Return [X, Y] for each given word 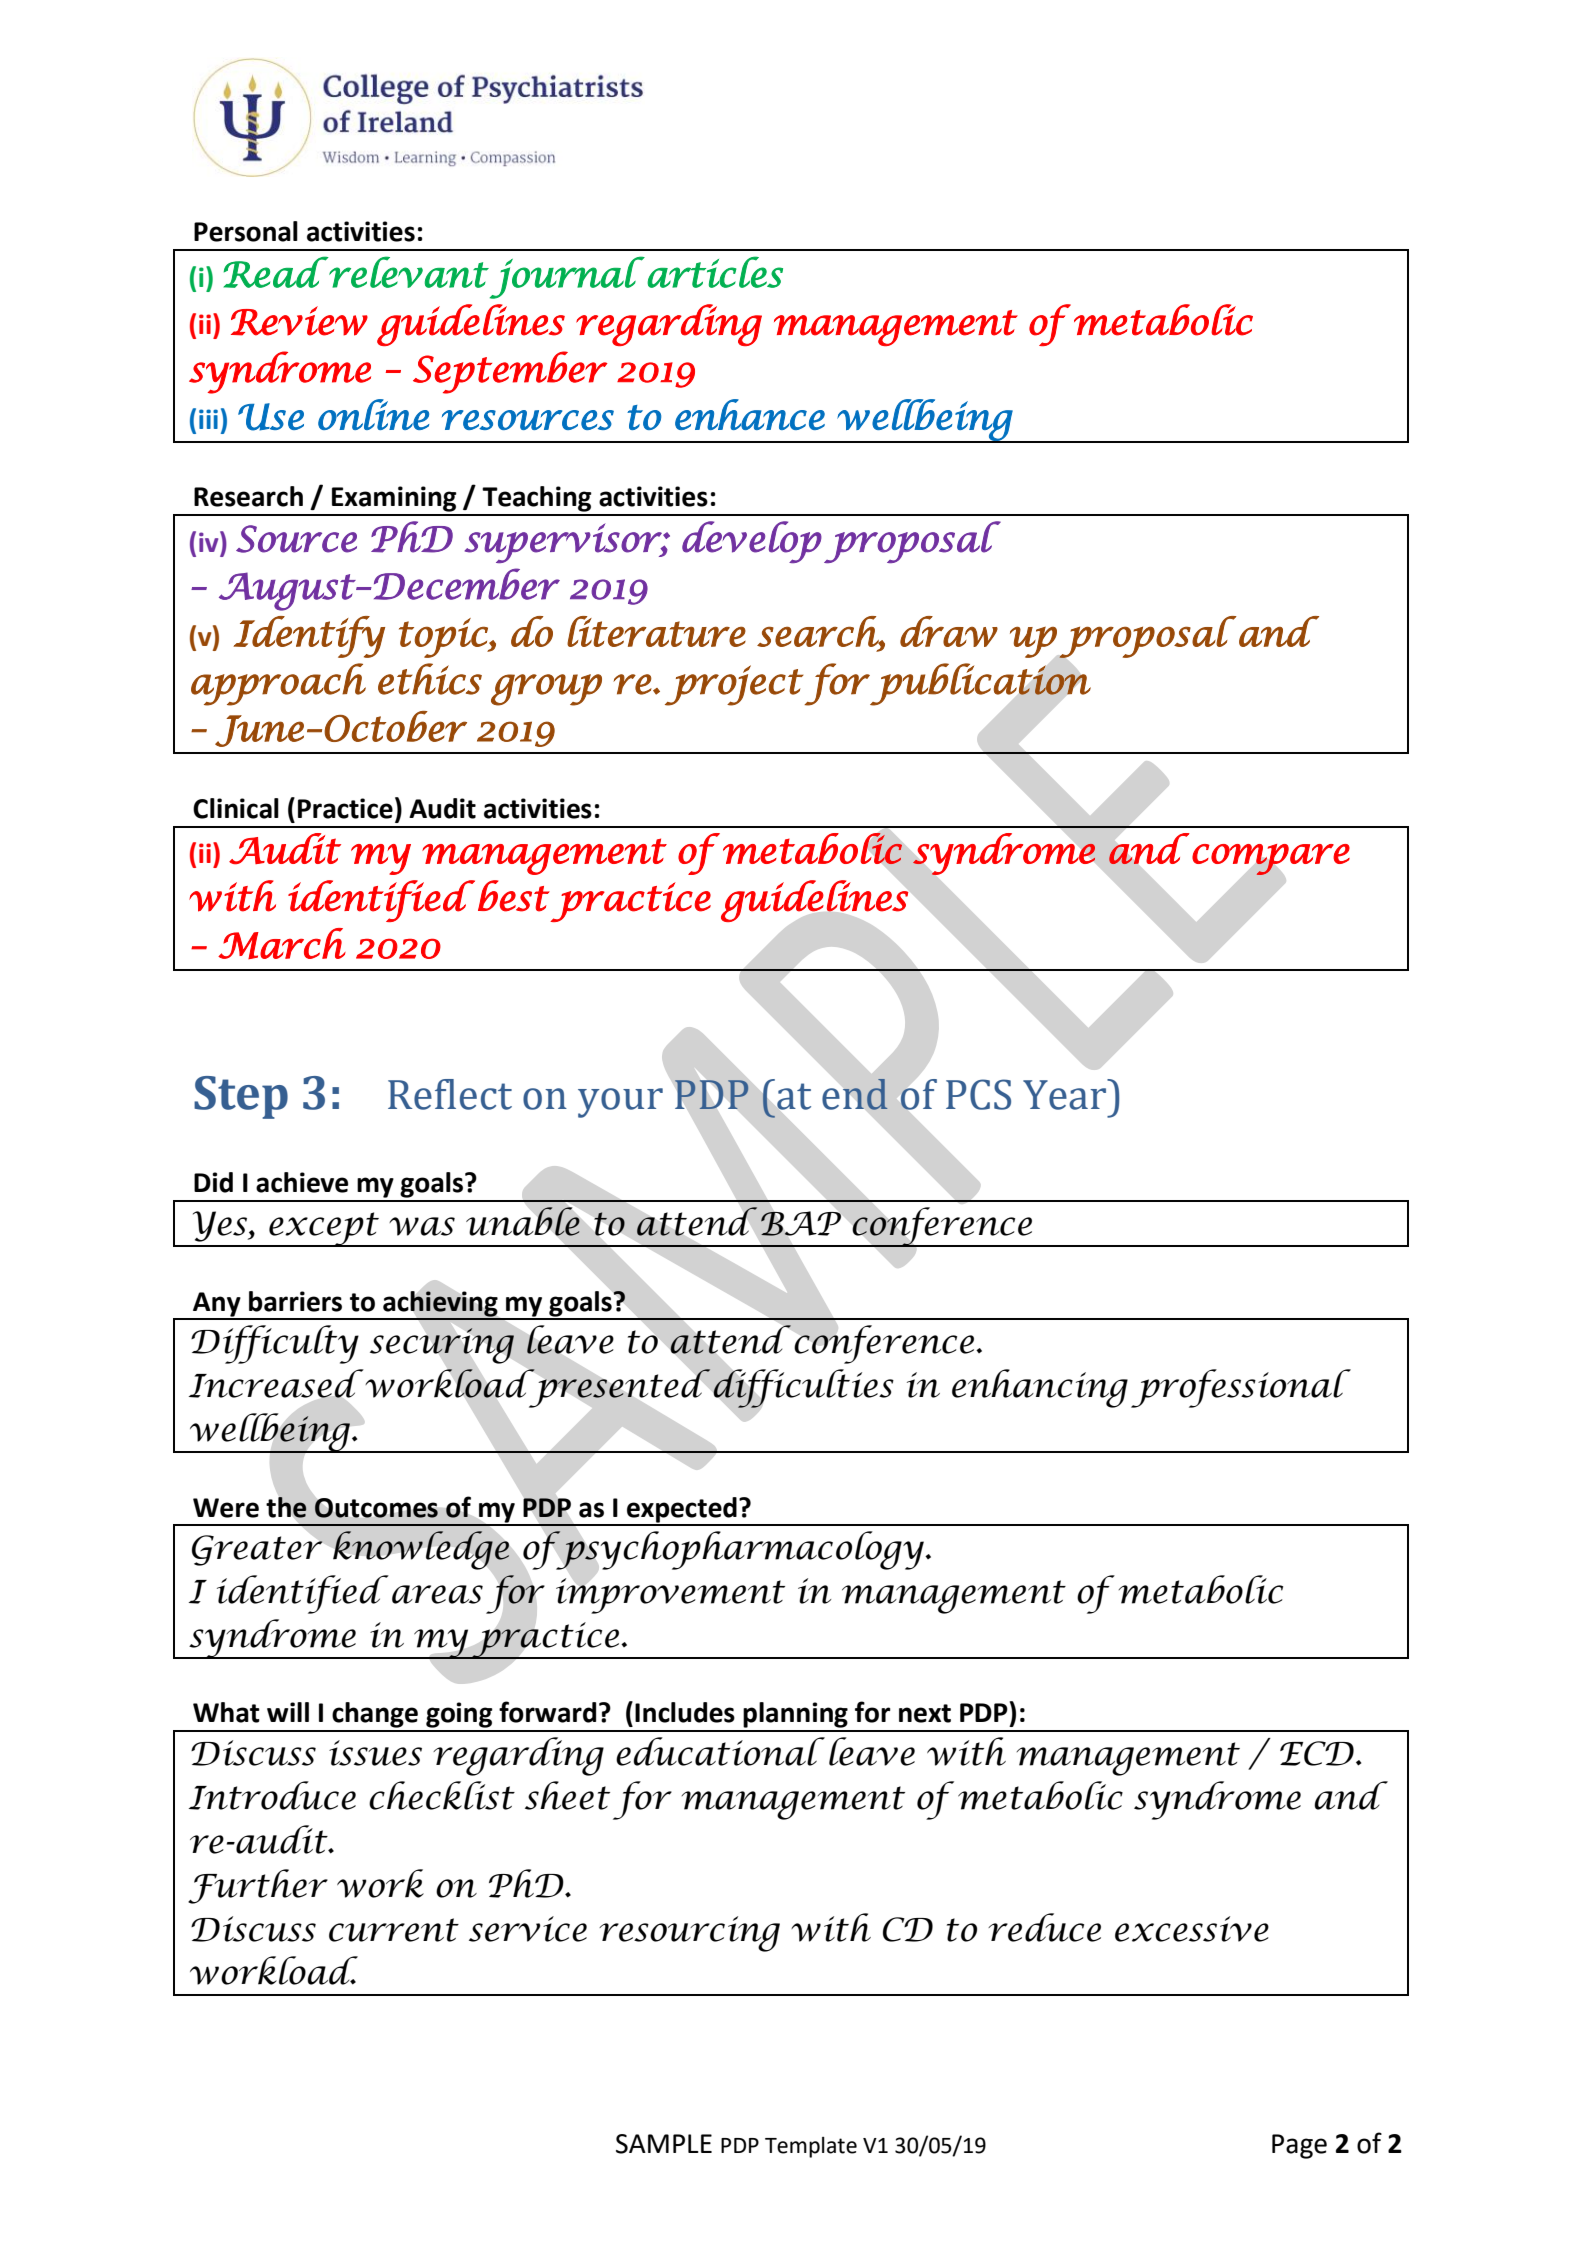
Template [811, 2147]
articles [715, 272]
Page [1299, 2146]
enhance [750, 414]
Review [299, 321]
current [394, 1930]
